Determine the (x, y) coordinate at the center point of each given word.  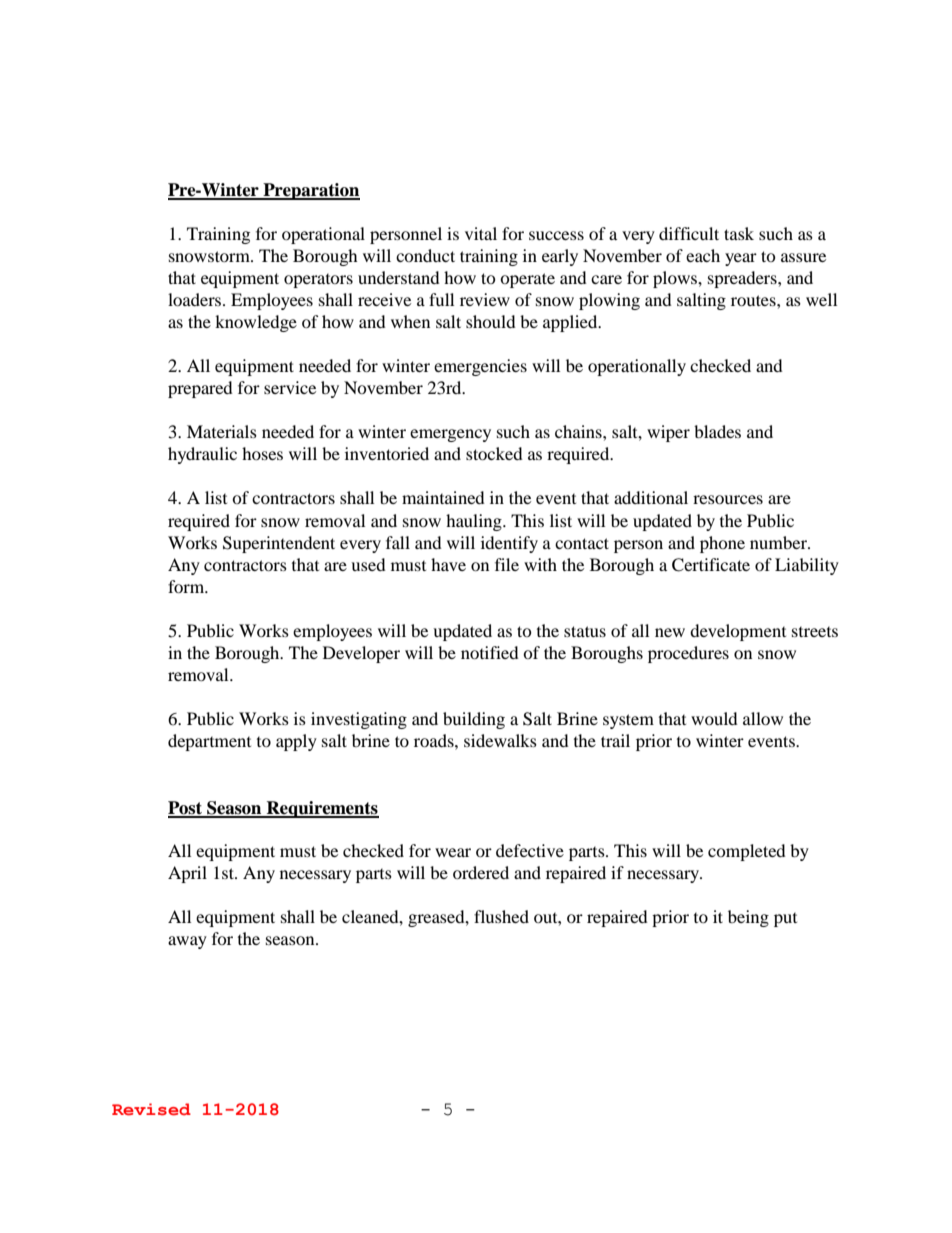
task (739, 233)
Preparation (310, 191)
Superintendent (279, 544)
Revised (151, 1109)
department (209, 742)
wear (453, 852)
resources (728, 499)
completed (747, 852)
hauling (475, 522)
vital (481, 233)
